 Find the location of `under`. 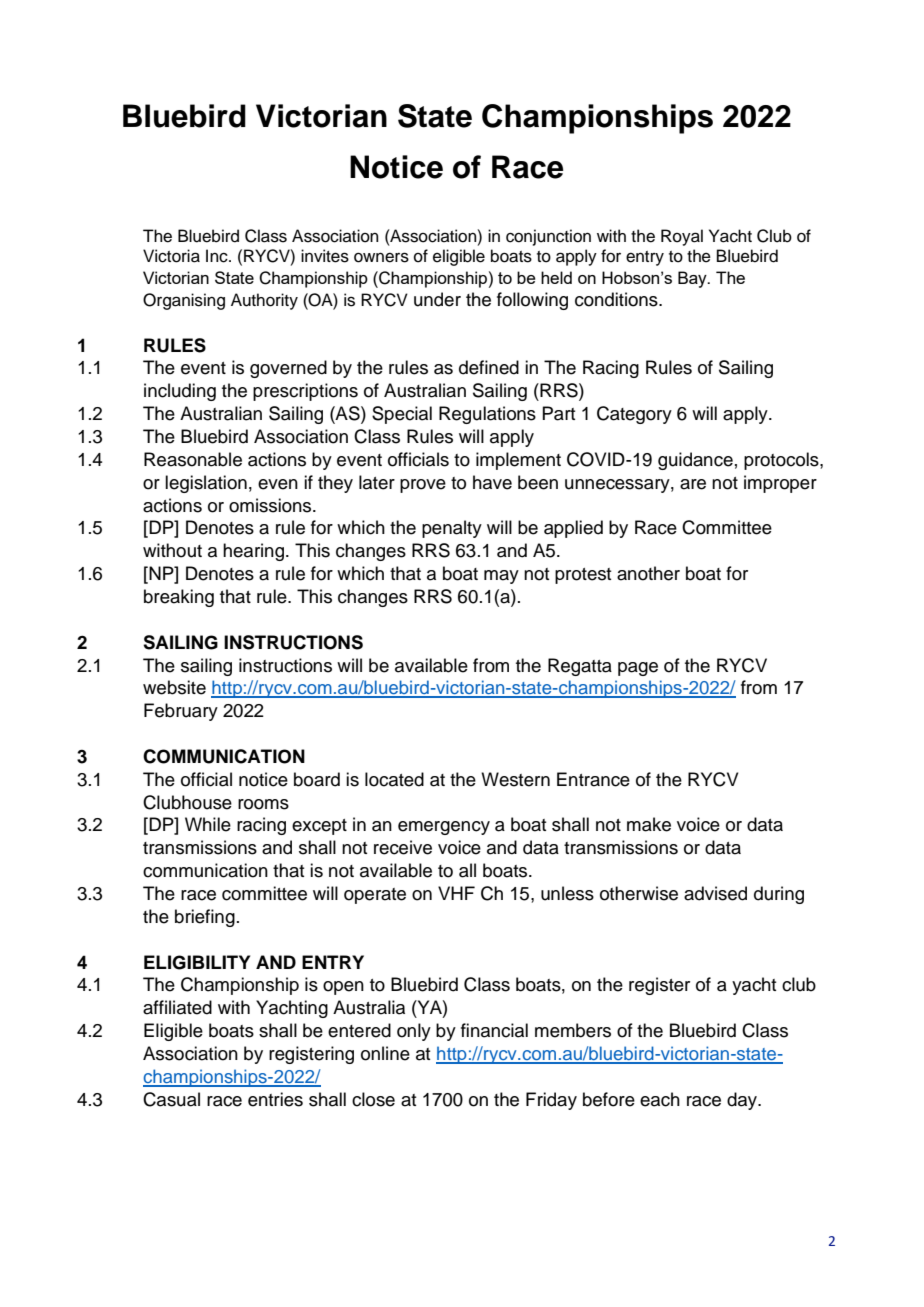

under is located at coordinates (437, 299).
